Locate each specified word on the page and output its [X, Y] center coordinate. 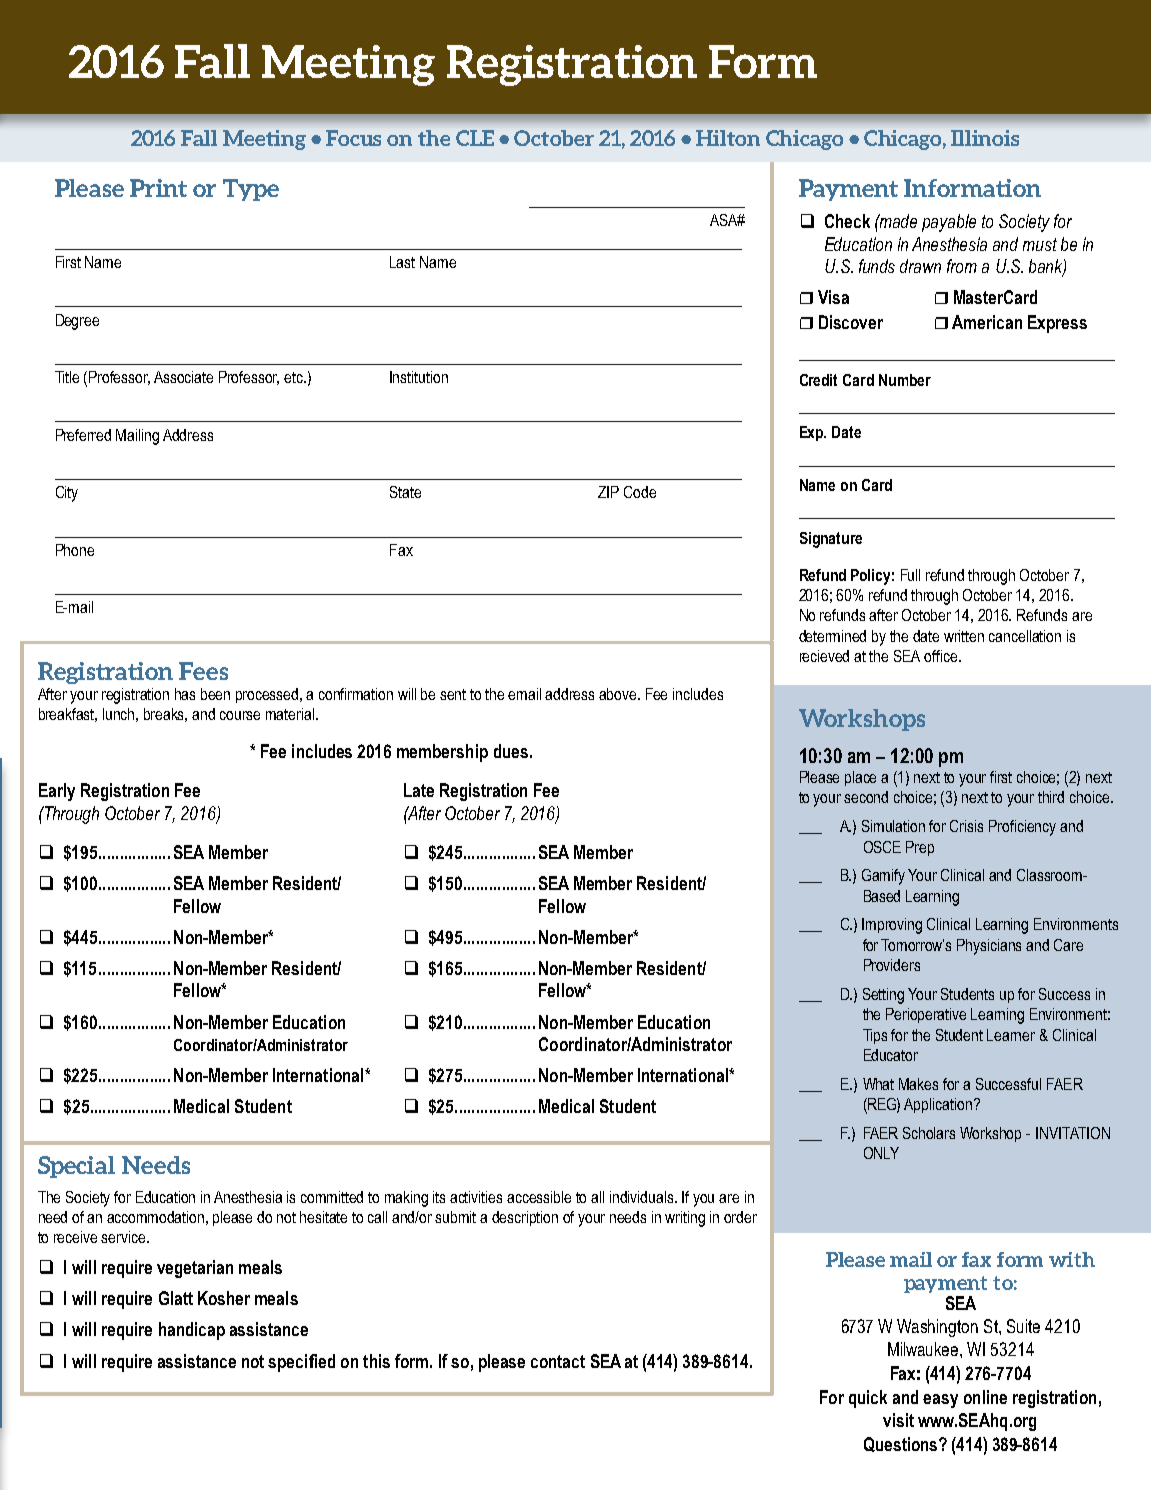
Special [76, 1167]
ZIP [608, 492]
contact [558, 1361]
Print [158, 188]
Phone [75, 550]
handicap [192, 1331]
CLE [475, 138]
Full [910, 575]
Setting [883, 996]
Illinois [985, 138]
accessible [539, 1197]
